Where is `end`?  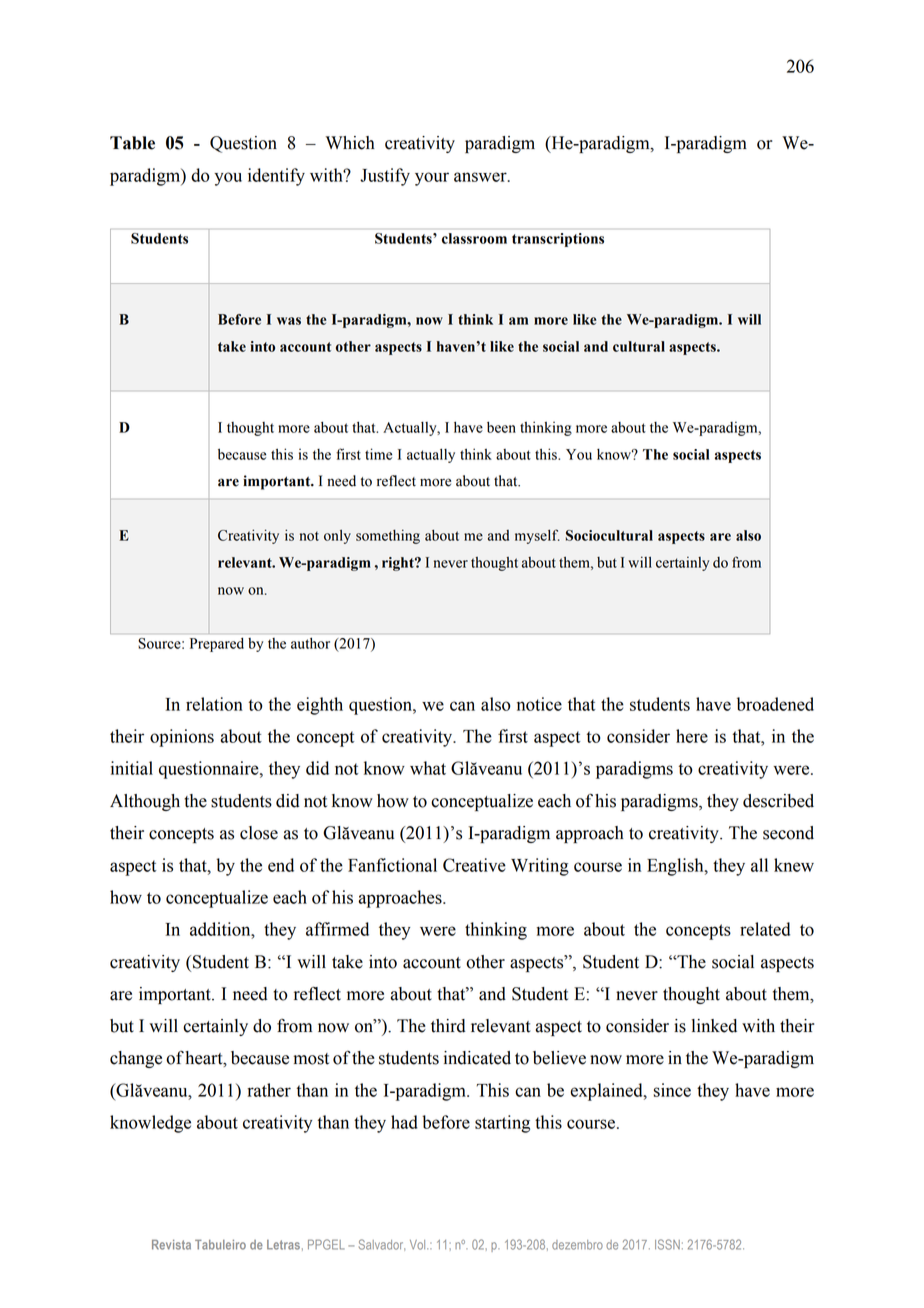
end is located at coordinates (281, 865).
